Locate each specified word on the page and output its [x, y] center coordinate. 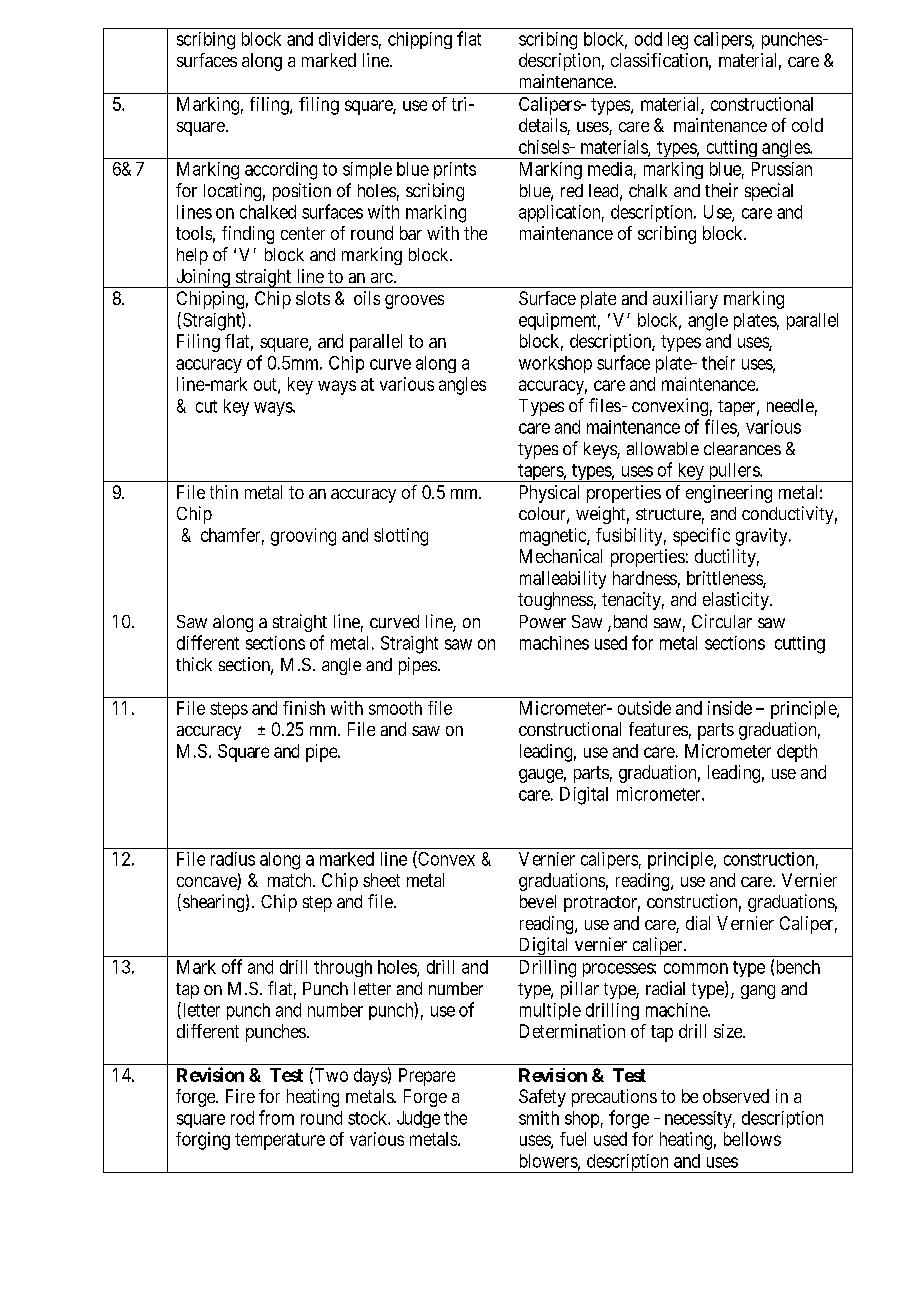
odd [648, 39]
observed [736, 1096]
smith [539, 1118]
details [543, 126]
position [302, 192]
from [276, 1117]
